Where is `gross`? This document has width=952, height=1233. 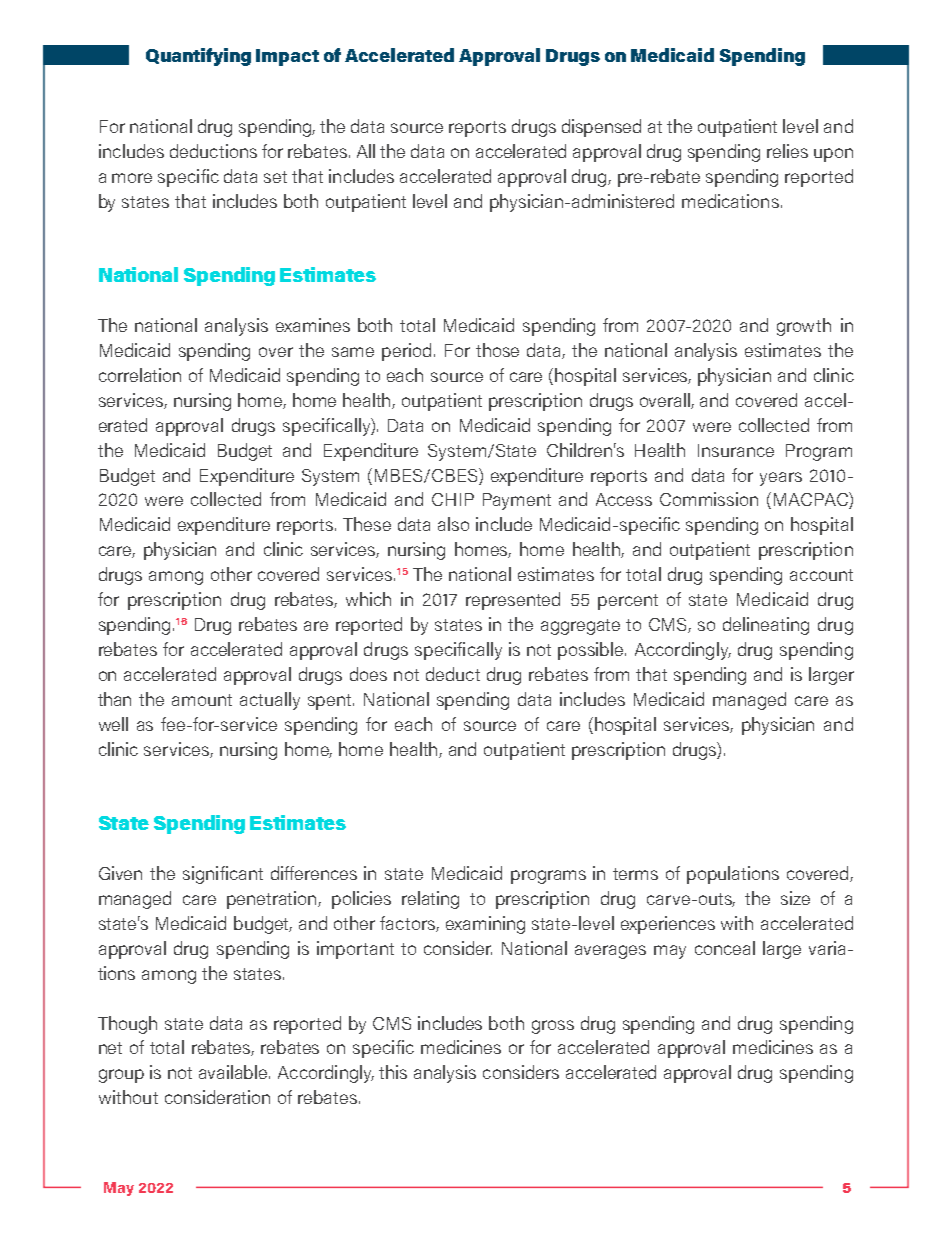 gross is located at coordinates (553, 1027).
